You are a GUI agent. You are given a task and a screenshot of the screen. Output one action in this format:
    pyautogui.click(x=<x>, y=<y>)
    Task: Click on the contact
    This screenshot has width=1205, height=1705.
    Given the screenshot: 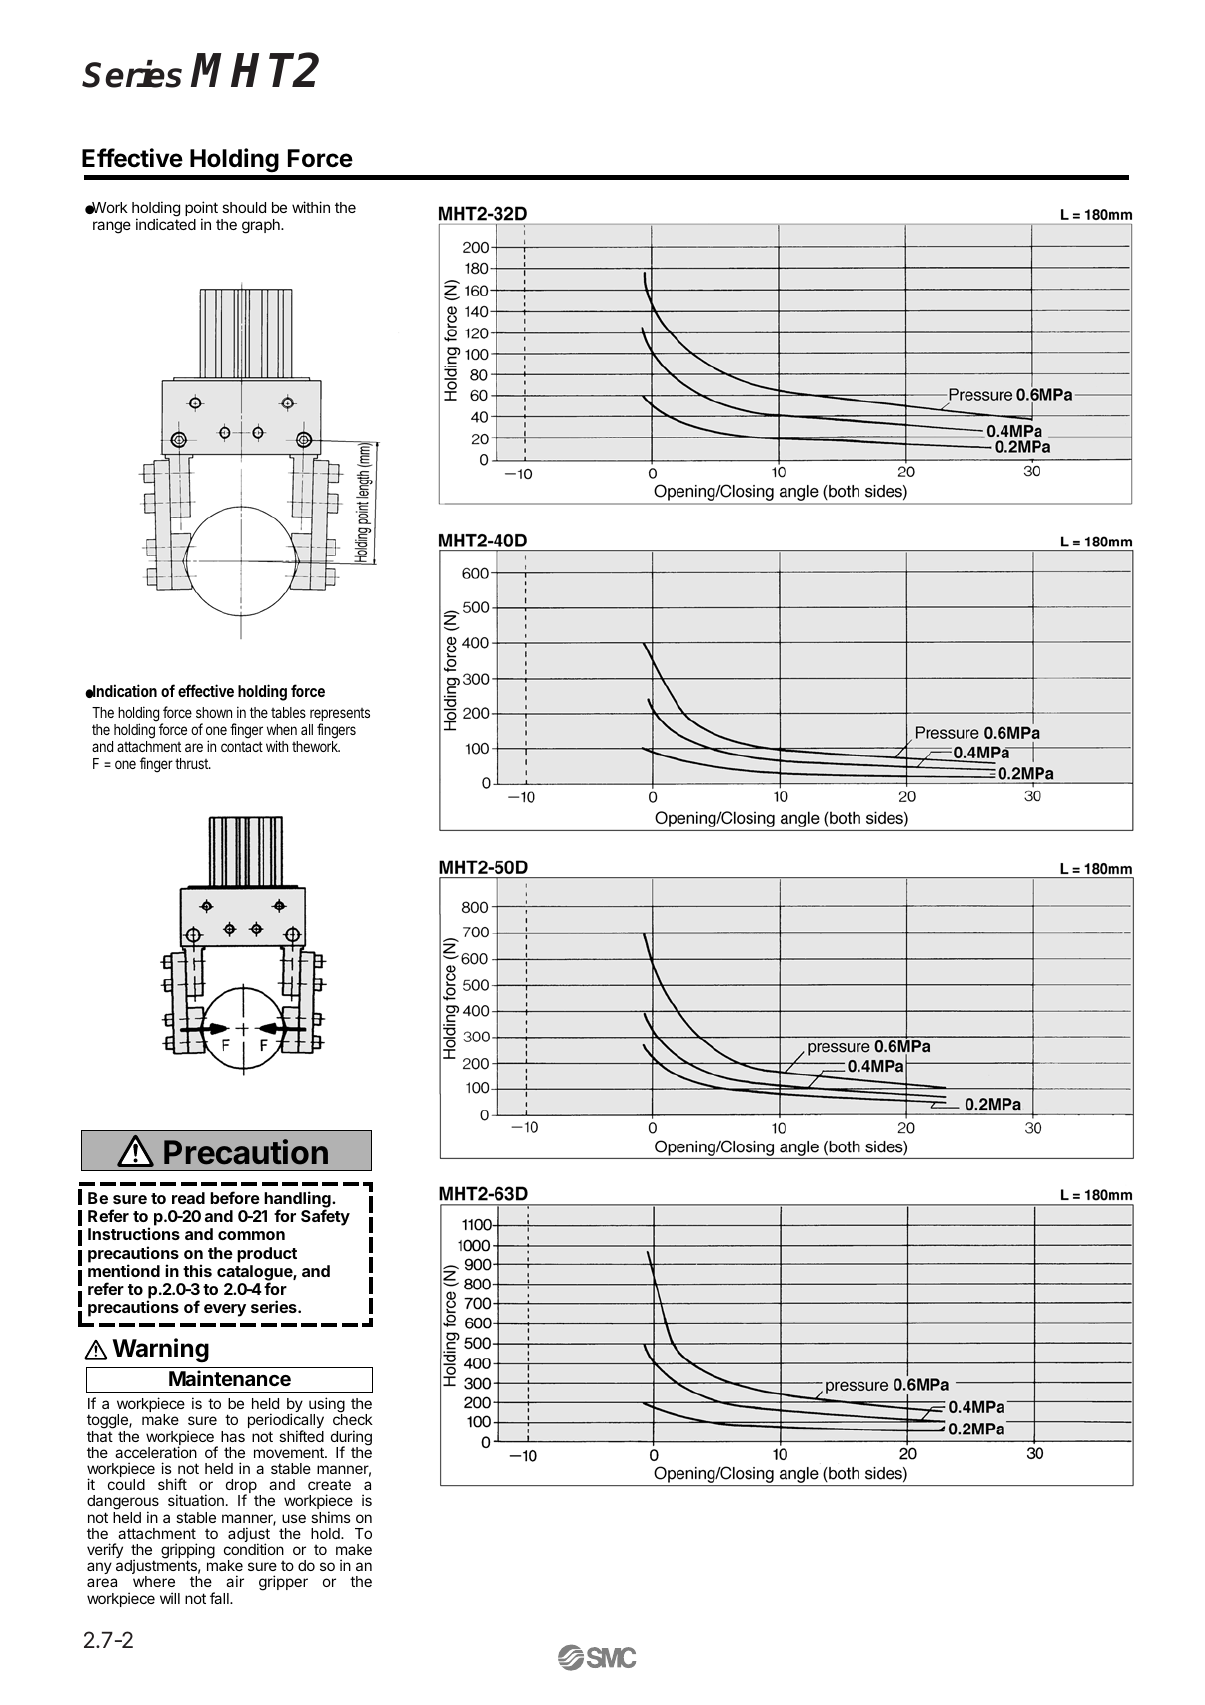 What is the action you would take?
    pyautogui.click(x=242, y=746)
